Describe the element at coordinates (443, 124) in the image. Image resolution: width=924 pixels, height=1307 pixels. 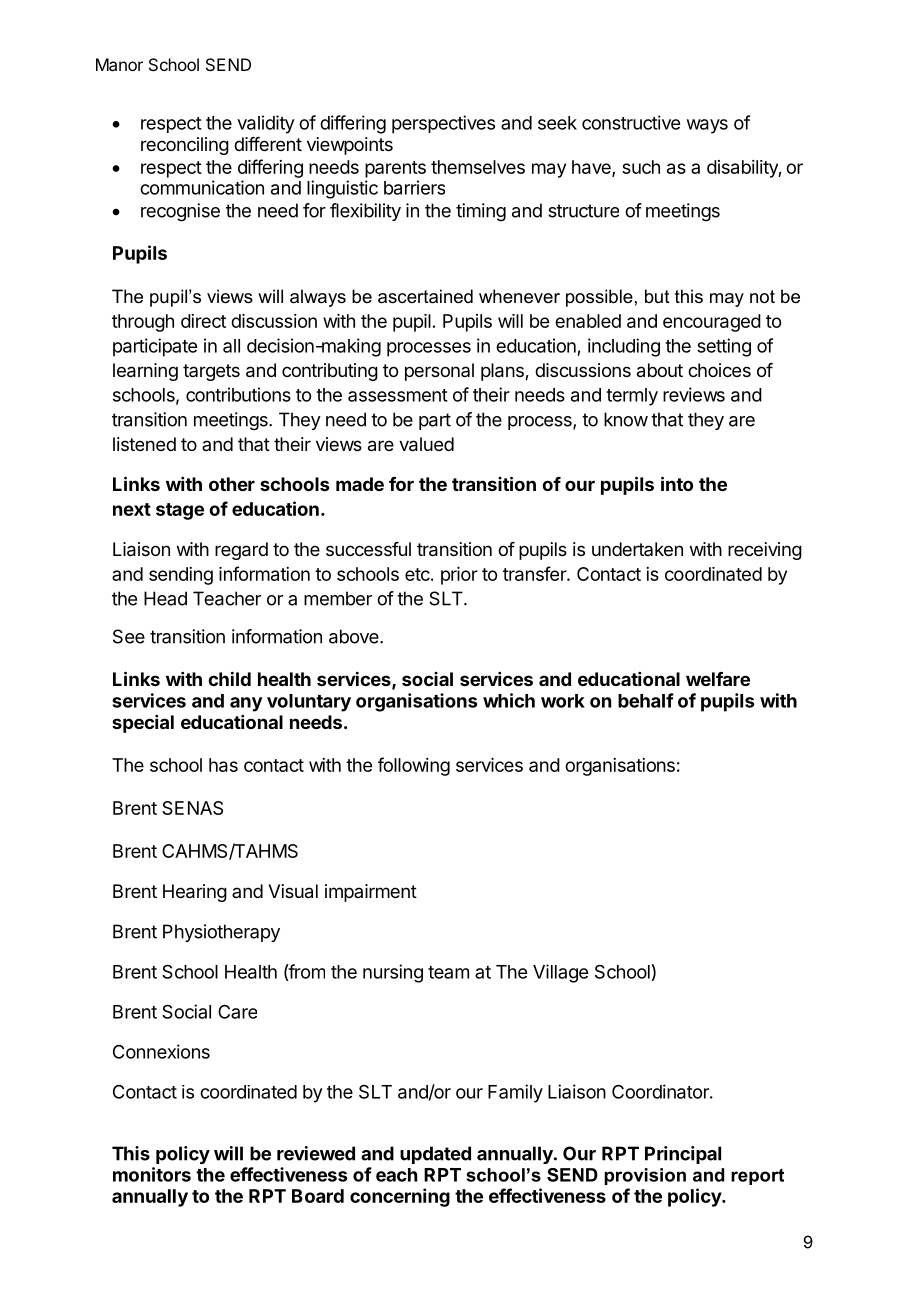
I see `perspectives` at that location.
